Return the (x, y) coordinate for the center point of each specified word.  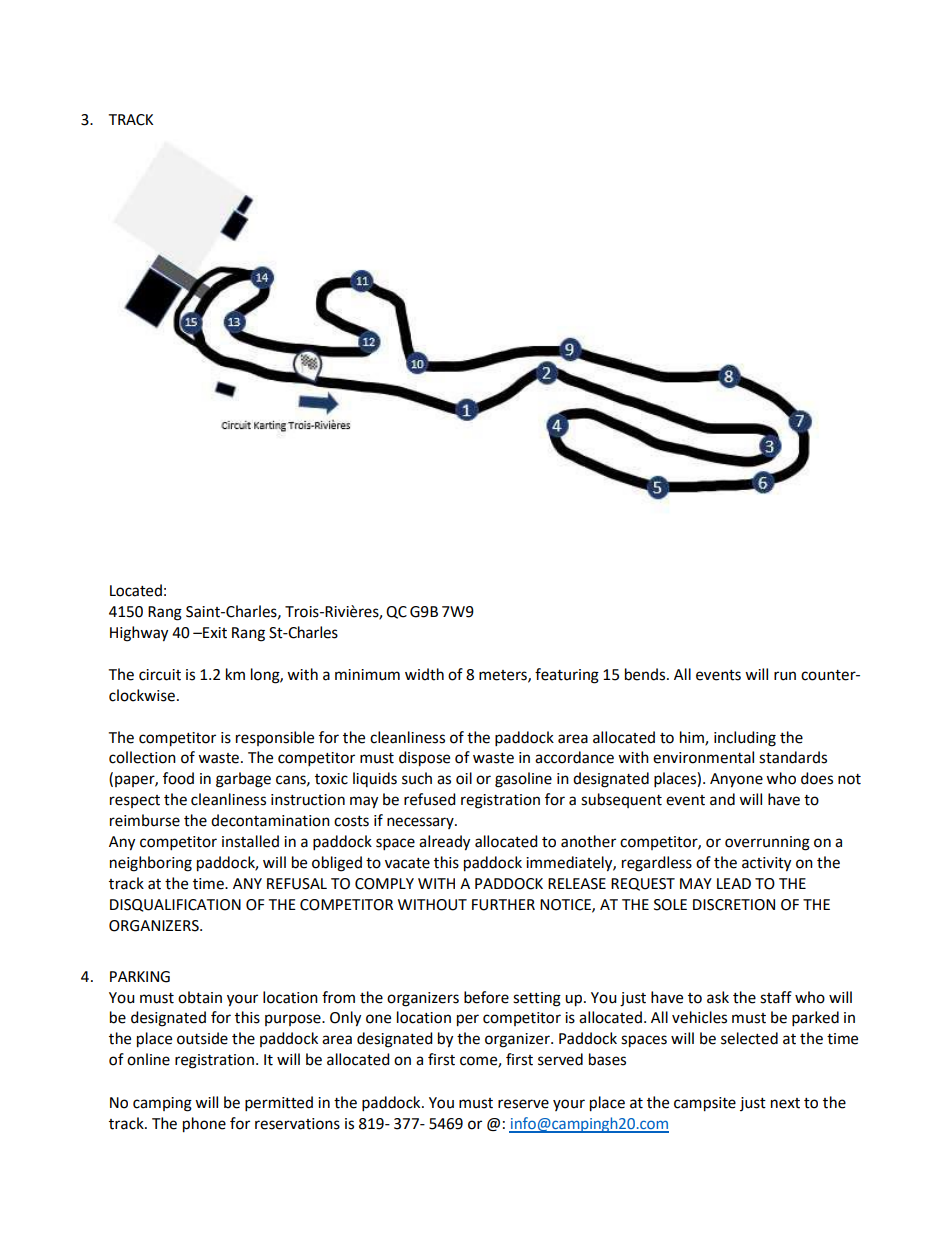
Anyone (736, 780)
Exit (214, 633)
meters (504, 676)
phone (204, 1125)
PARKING (140, 977)
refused (430, 799)
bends (646, 674)
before (486, 997)
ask (718, 997)
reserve (523, 1104)
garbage (243, 780)
